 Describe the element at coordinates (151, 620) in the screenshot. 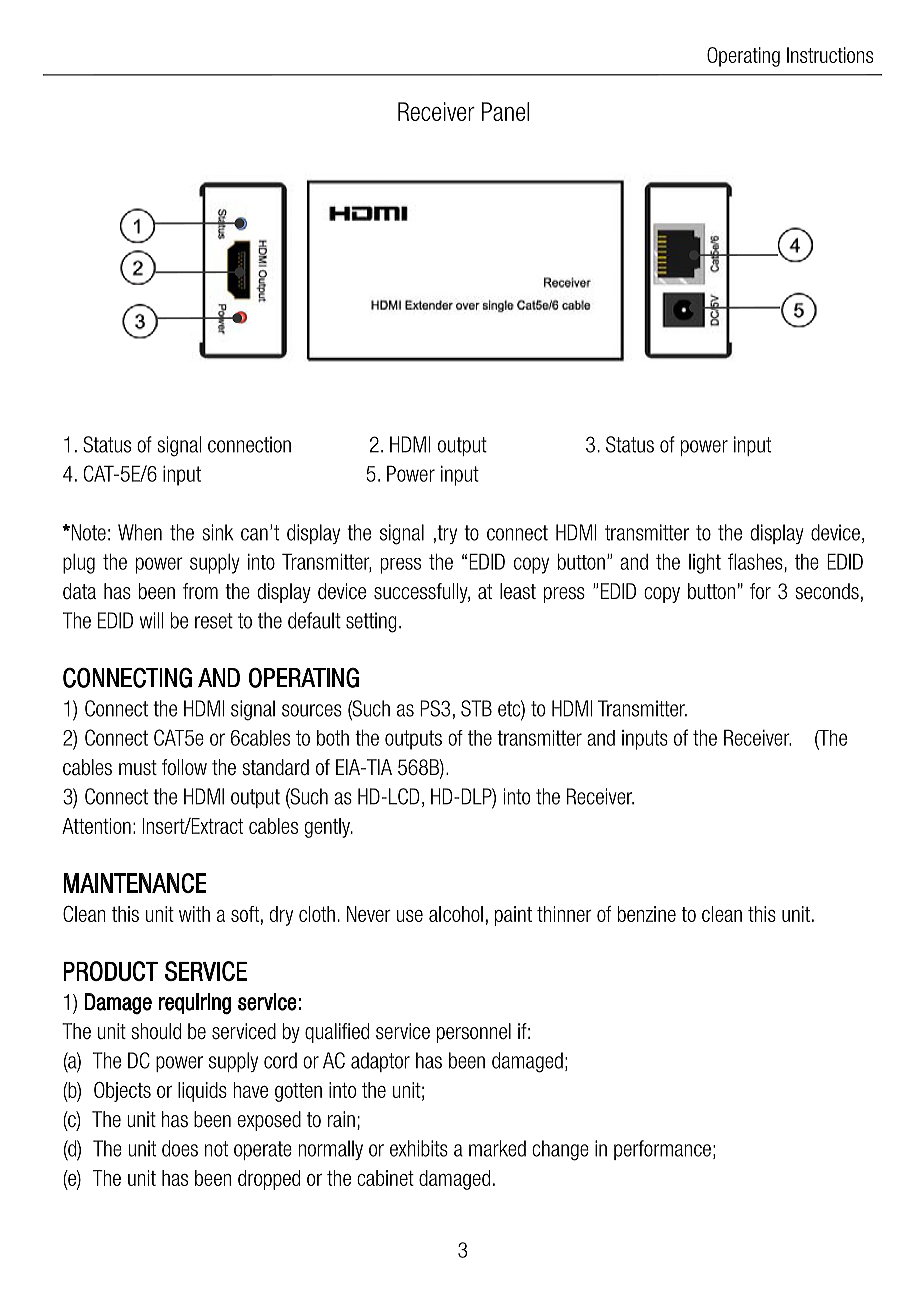

I see `will` at that location.
